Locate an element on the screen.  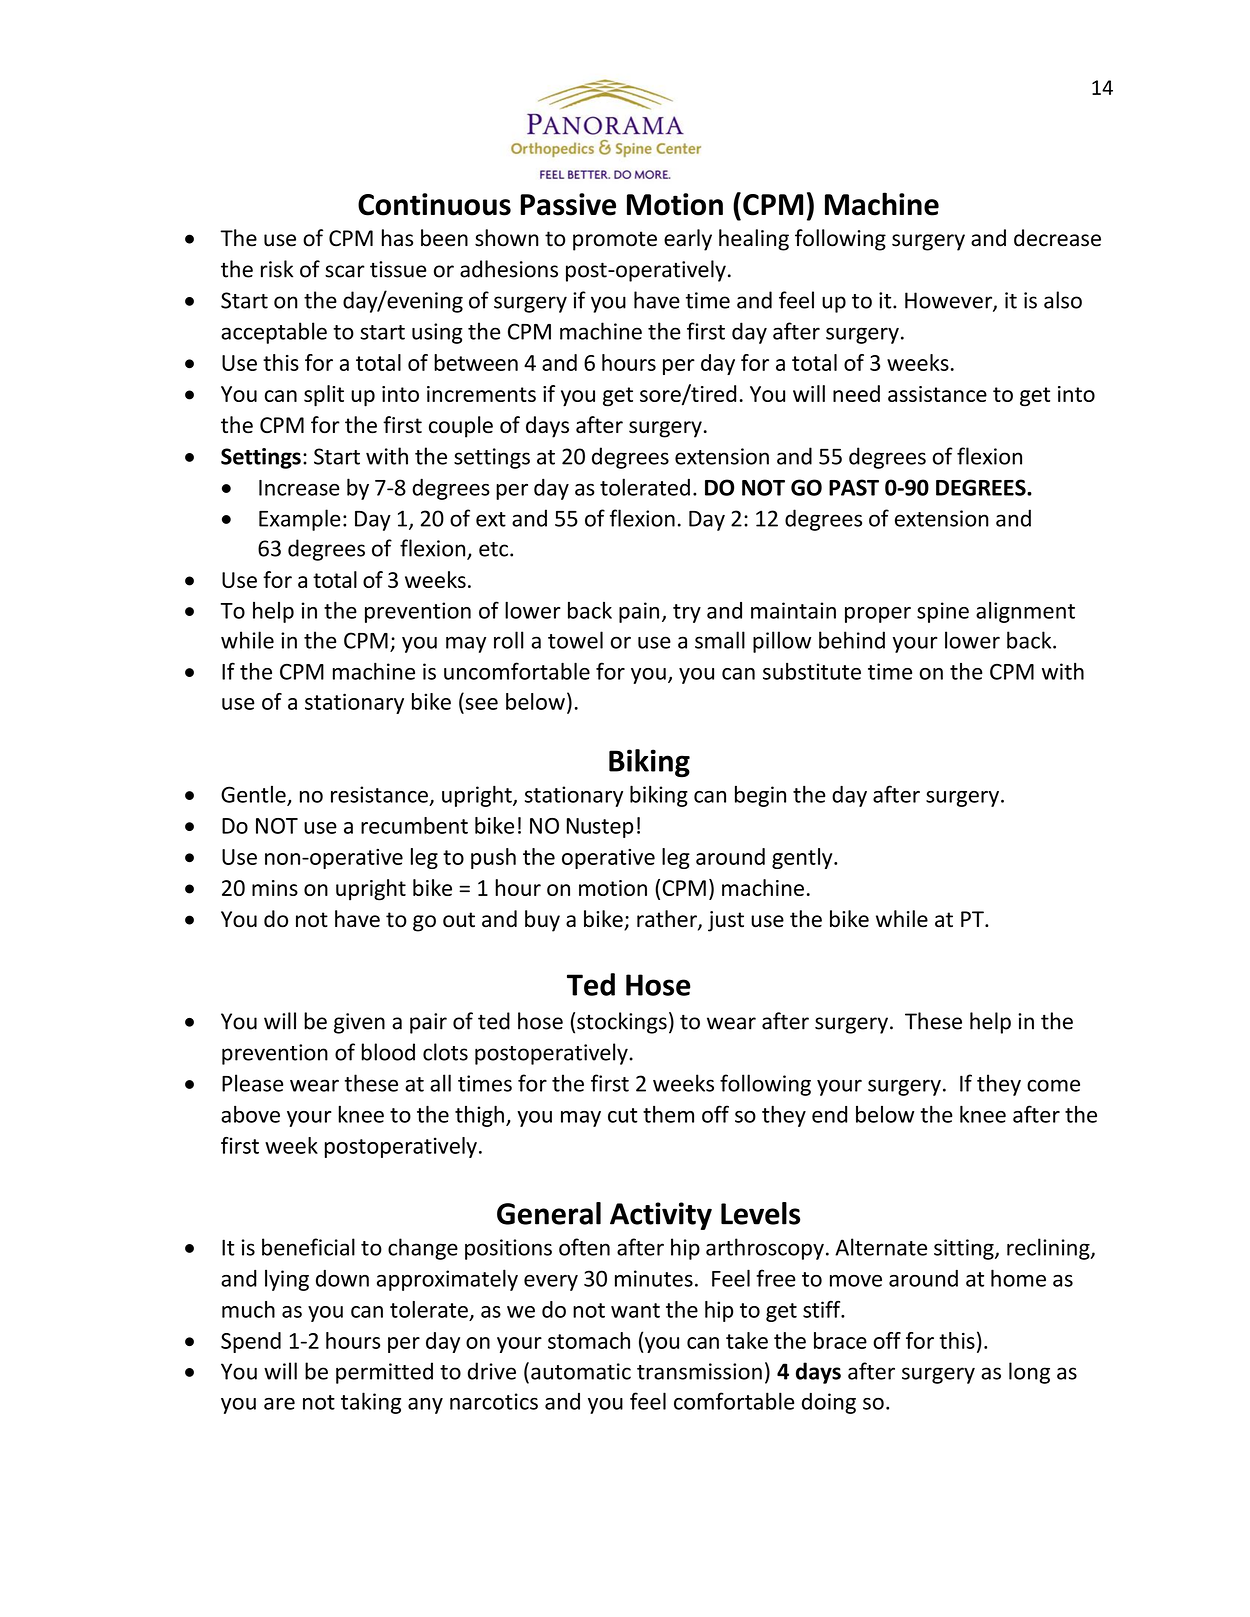
long is located at coordinates (1029, 1373).
